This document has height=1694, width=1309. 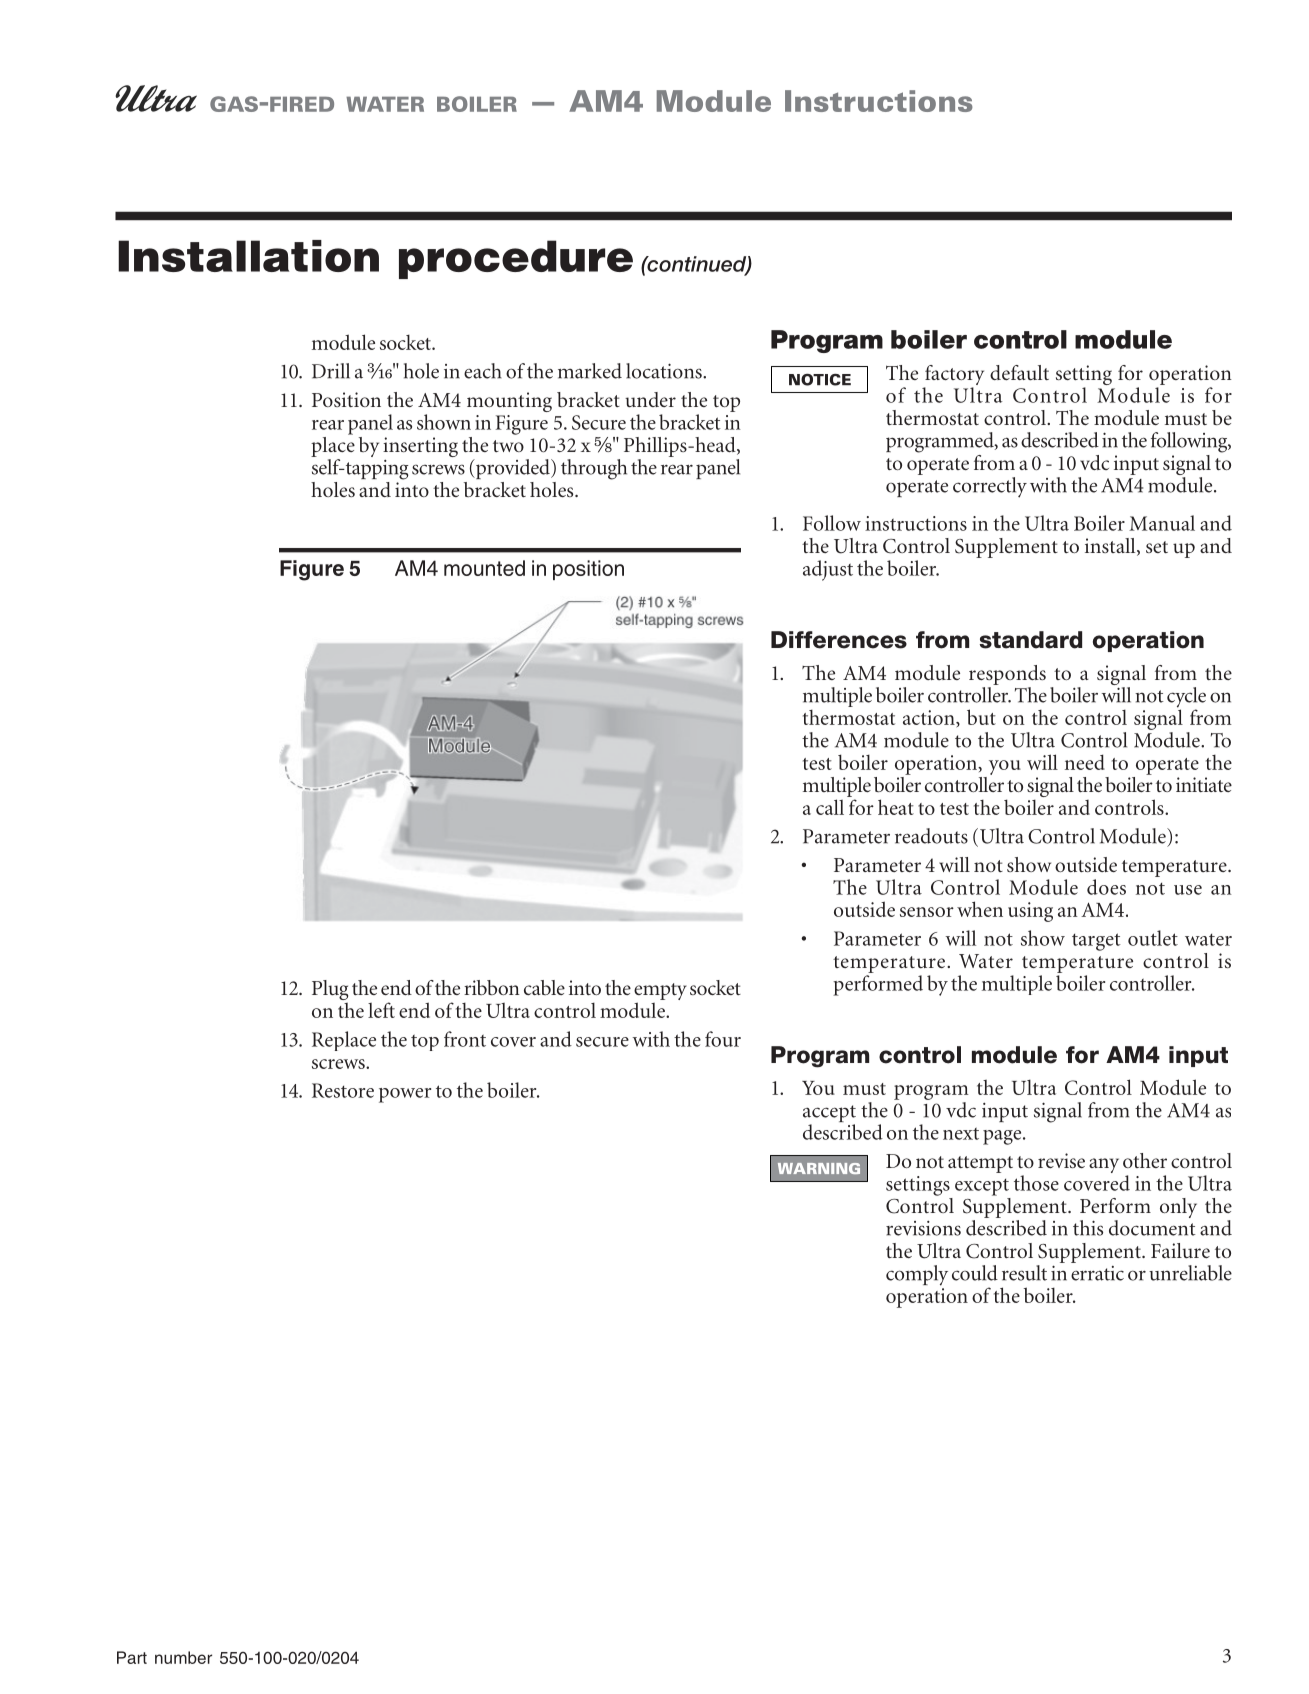 What do you see at coordinates (1031, 640) in the document?
I see `standard` at bounding box center [1031, 640].
